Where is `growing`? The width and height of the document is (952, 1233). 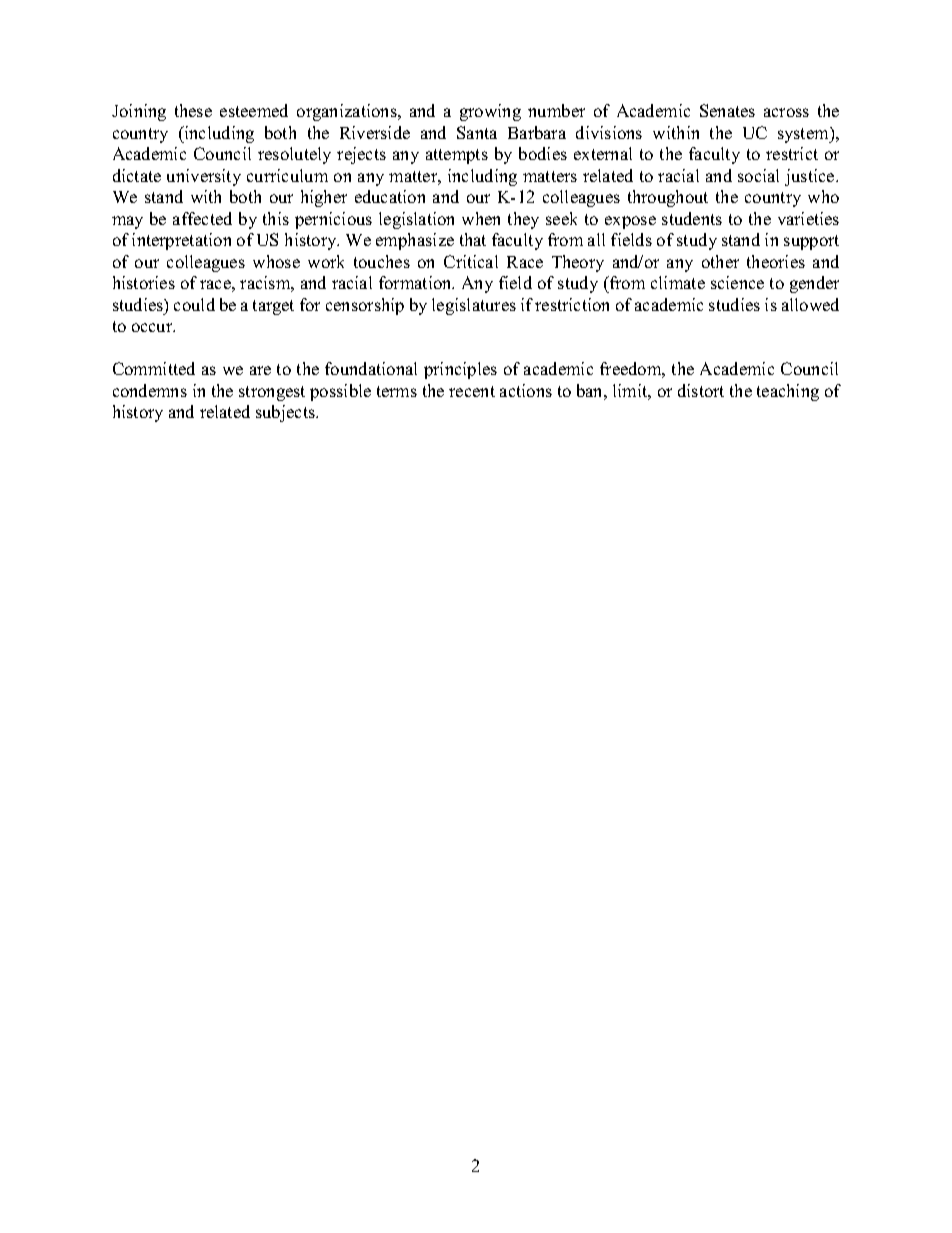 growing is located at coordinates (490, 112).
